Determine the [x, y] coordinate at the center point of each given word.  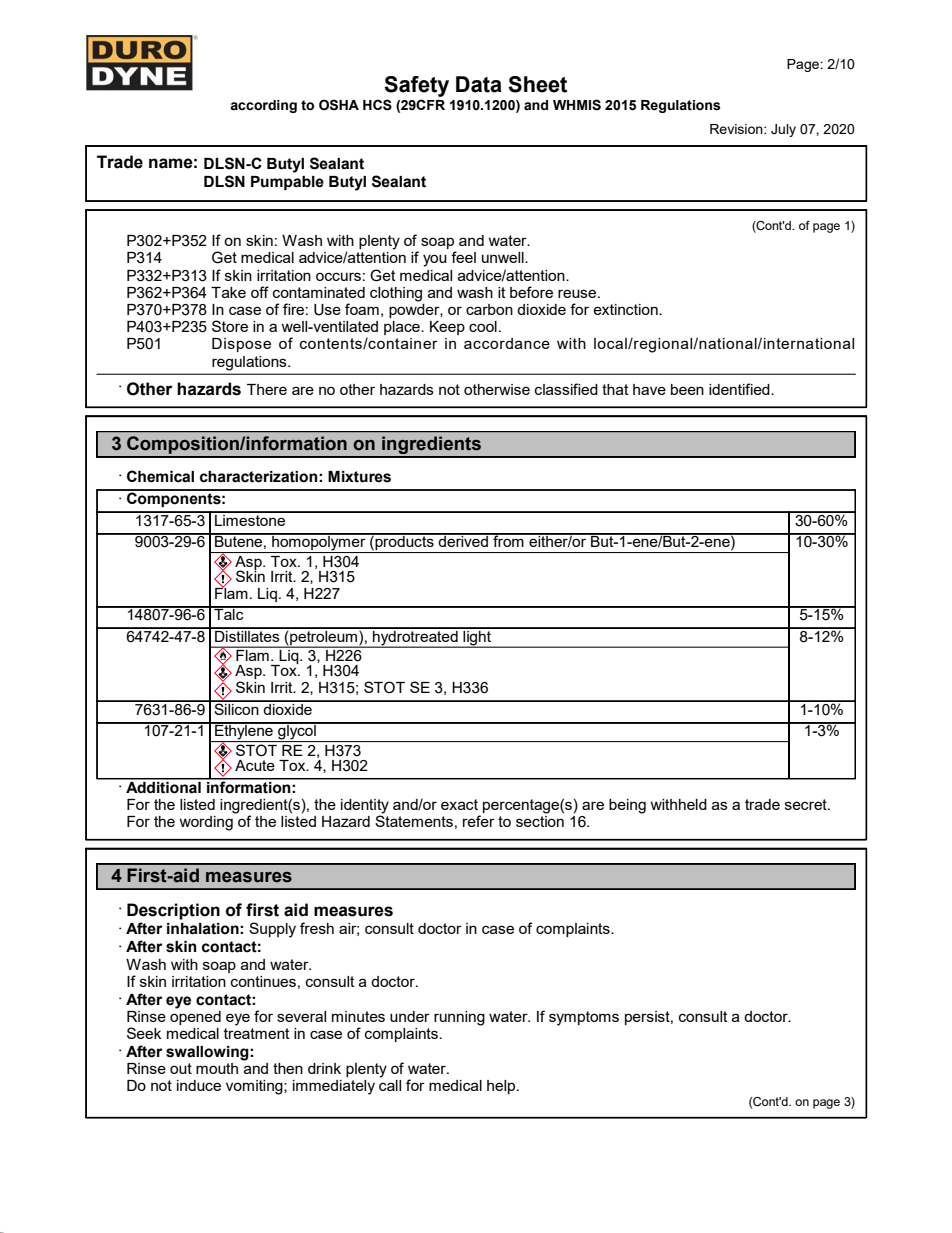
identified [740, 389]
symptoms [584, 1018]
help [502, 1087]
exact [459, 804]
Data [479, 84]
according [263, 106]
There [267, 389]
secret [807, 804]
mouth [217, 1068]
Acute [255, 765]
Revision [737, 129]
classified [566, 389]
